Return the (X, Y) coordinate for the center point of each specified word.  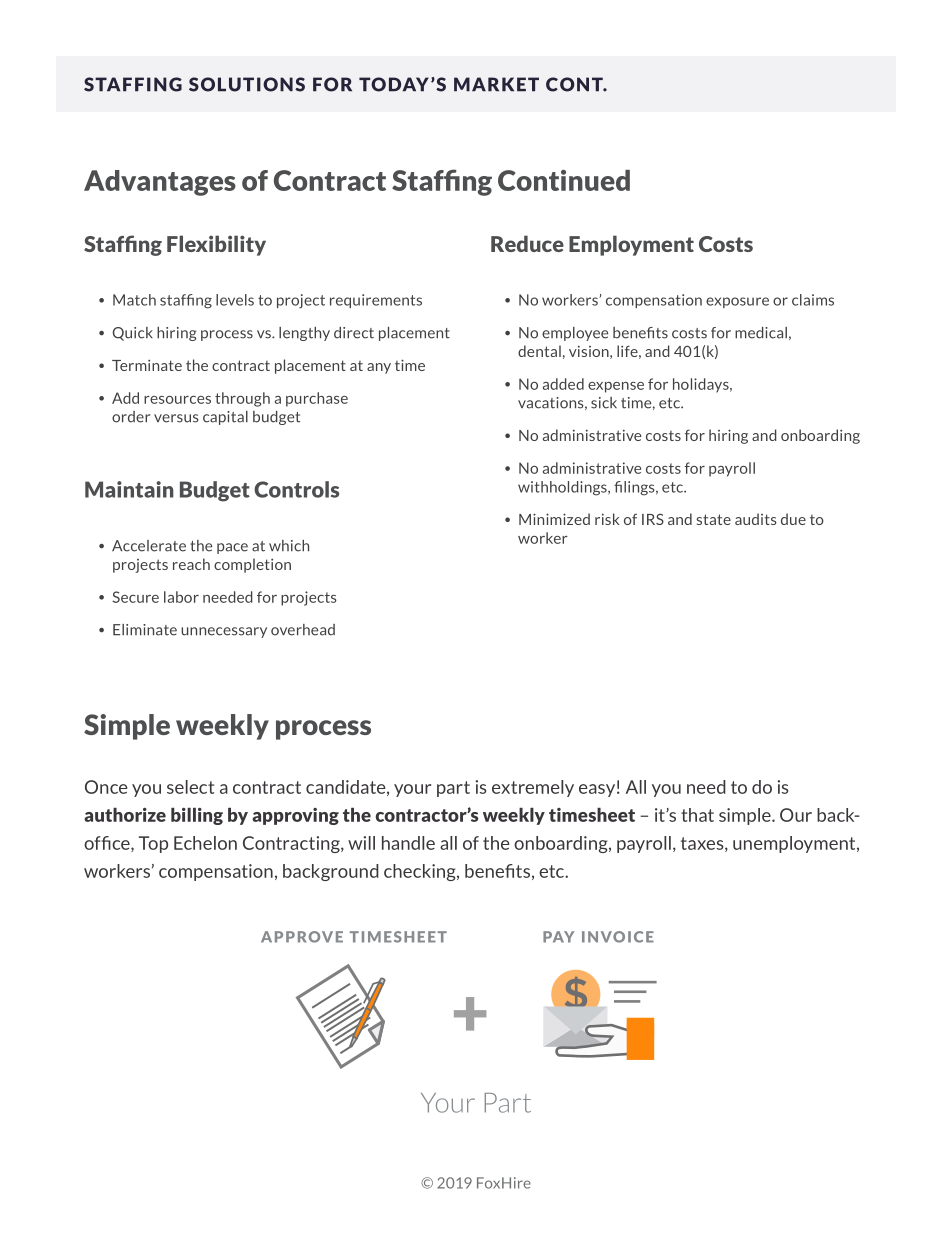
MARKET (496, 84)
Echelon (205, 843)
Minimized (554, 519)
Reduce (527, 243)
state (714, 519)
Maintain (129, 489)
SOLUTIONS (247, 84)
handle (408, 843)
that (697, 815)
